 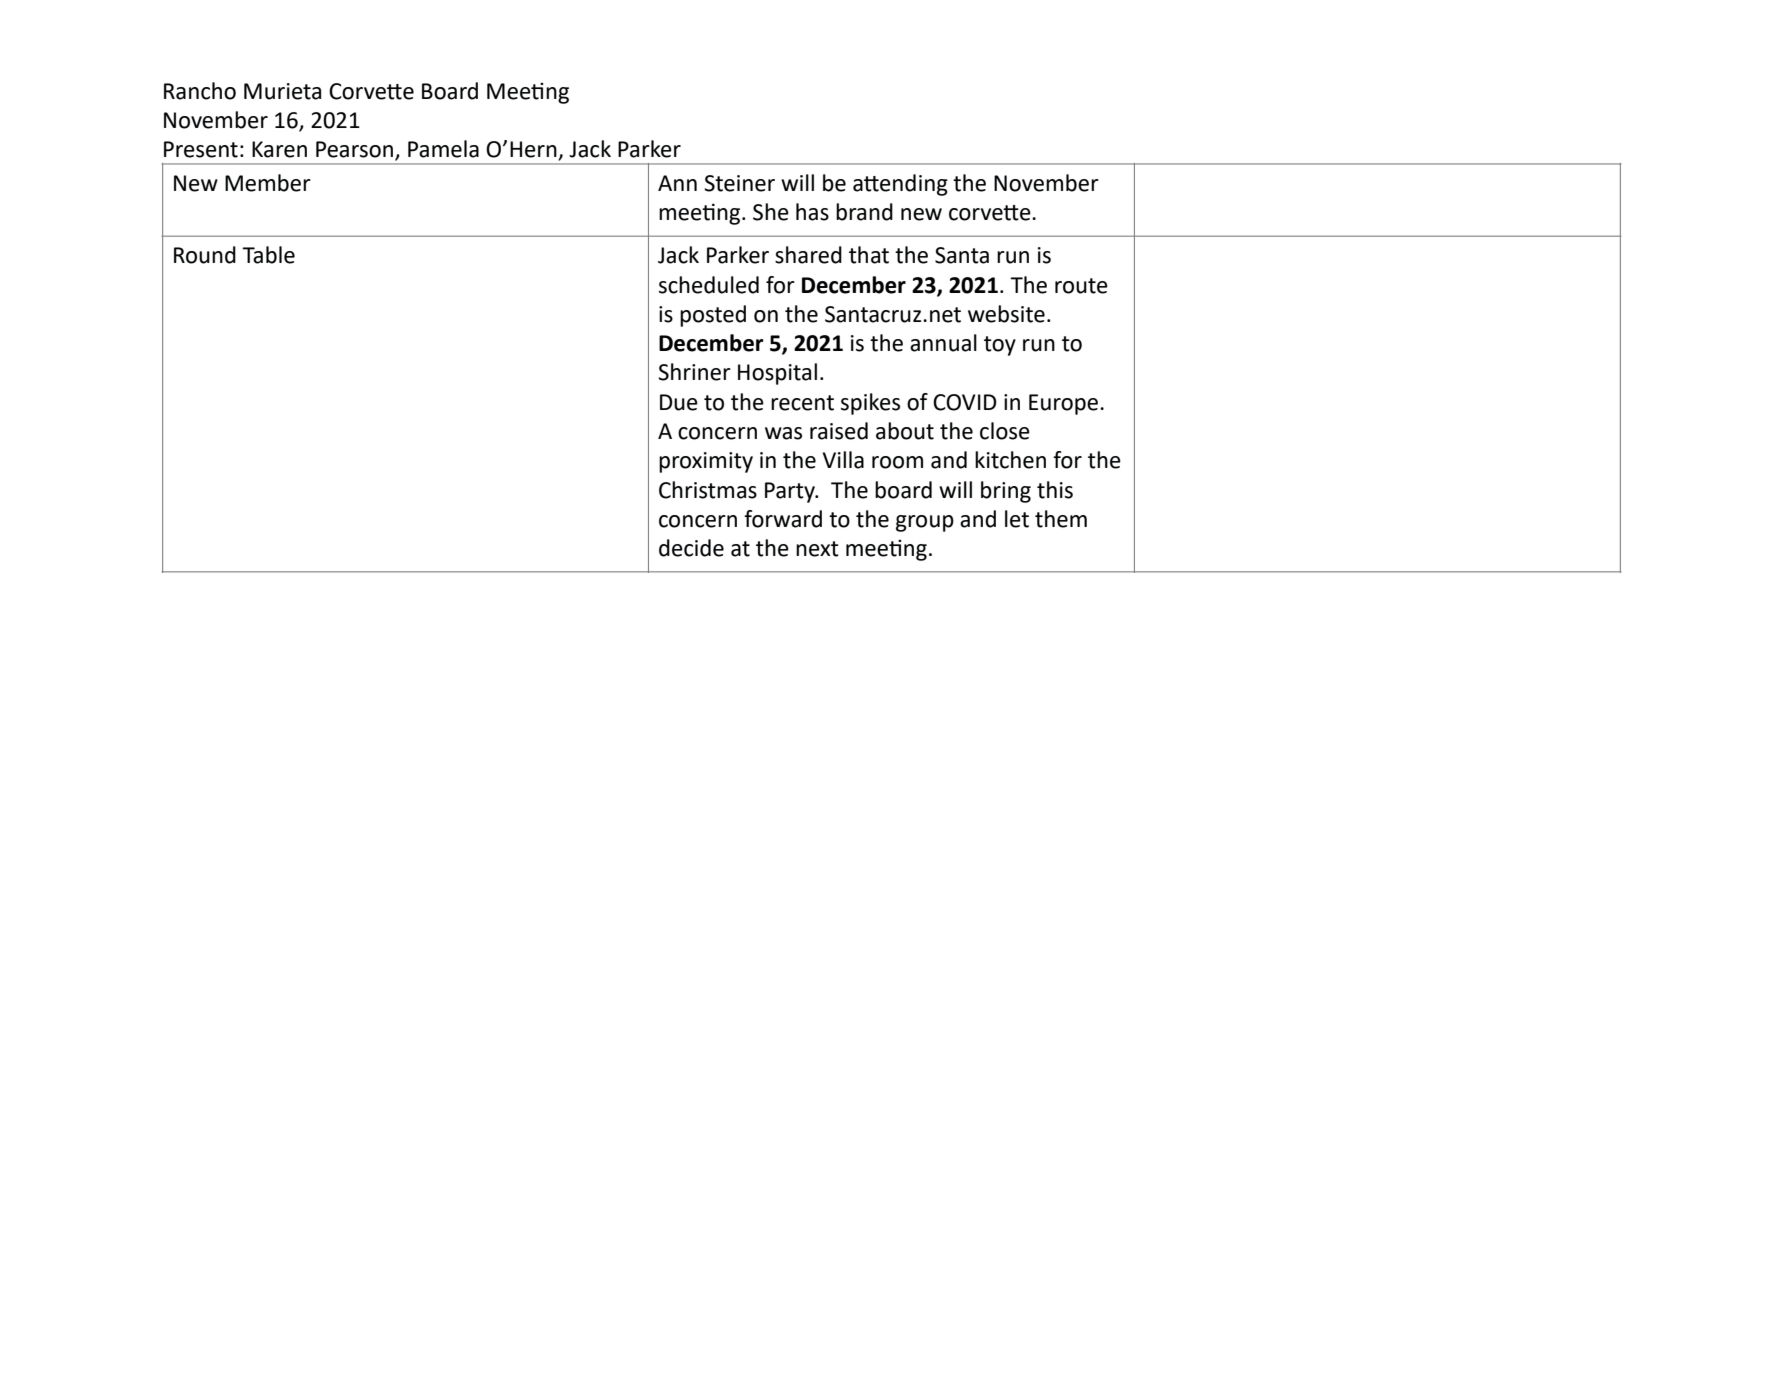 I want to click on Pamela, so click(x=443, y=149).
